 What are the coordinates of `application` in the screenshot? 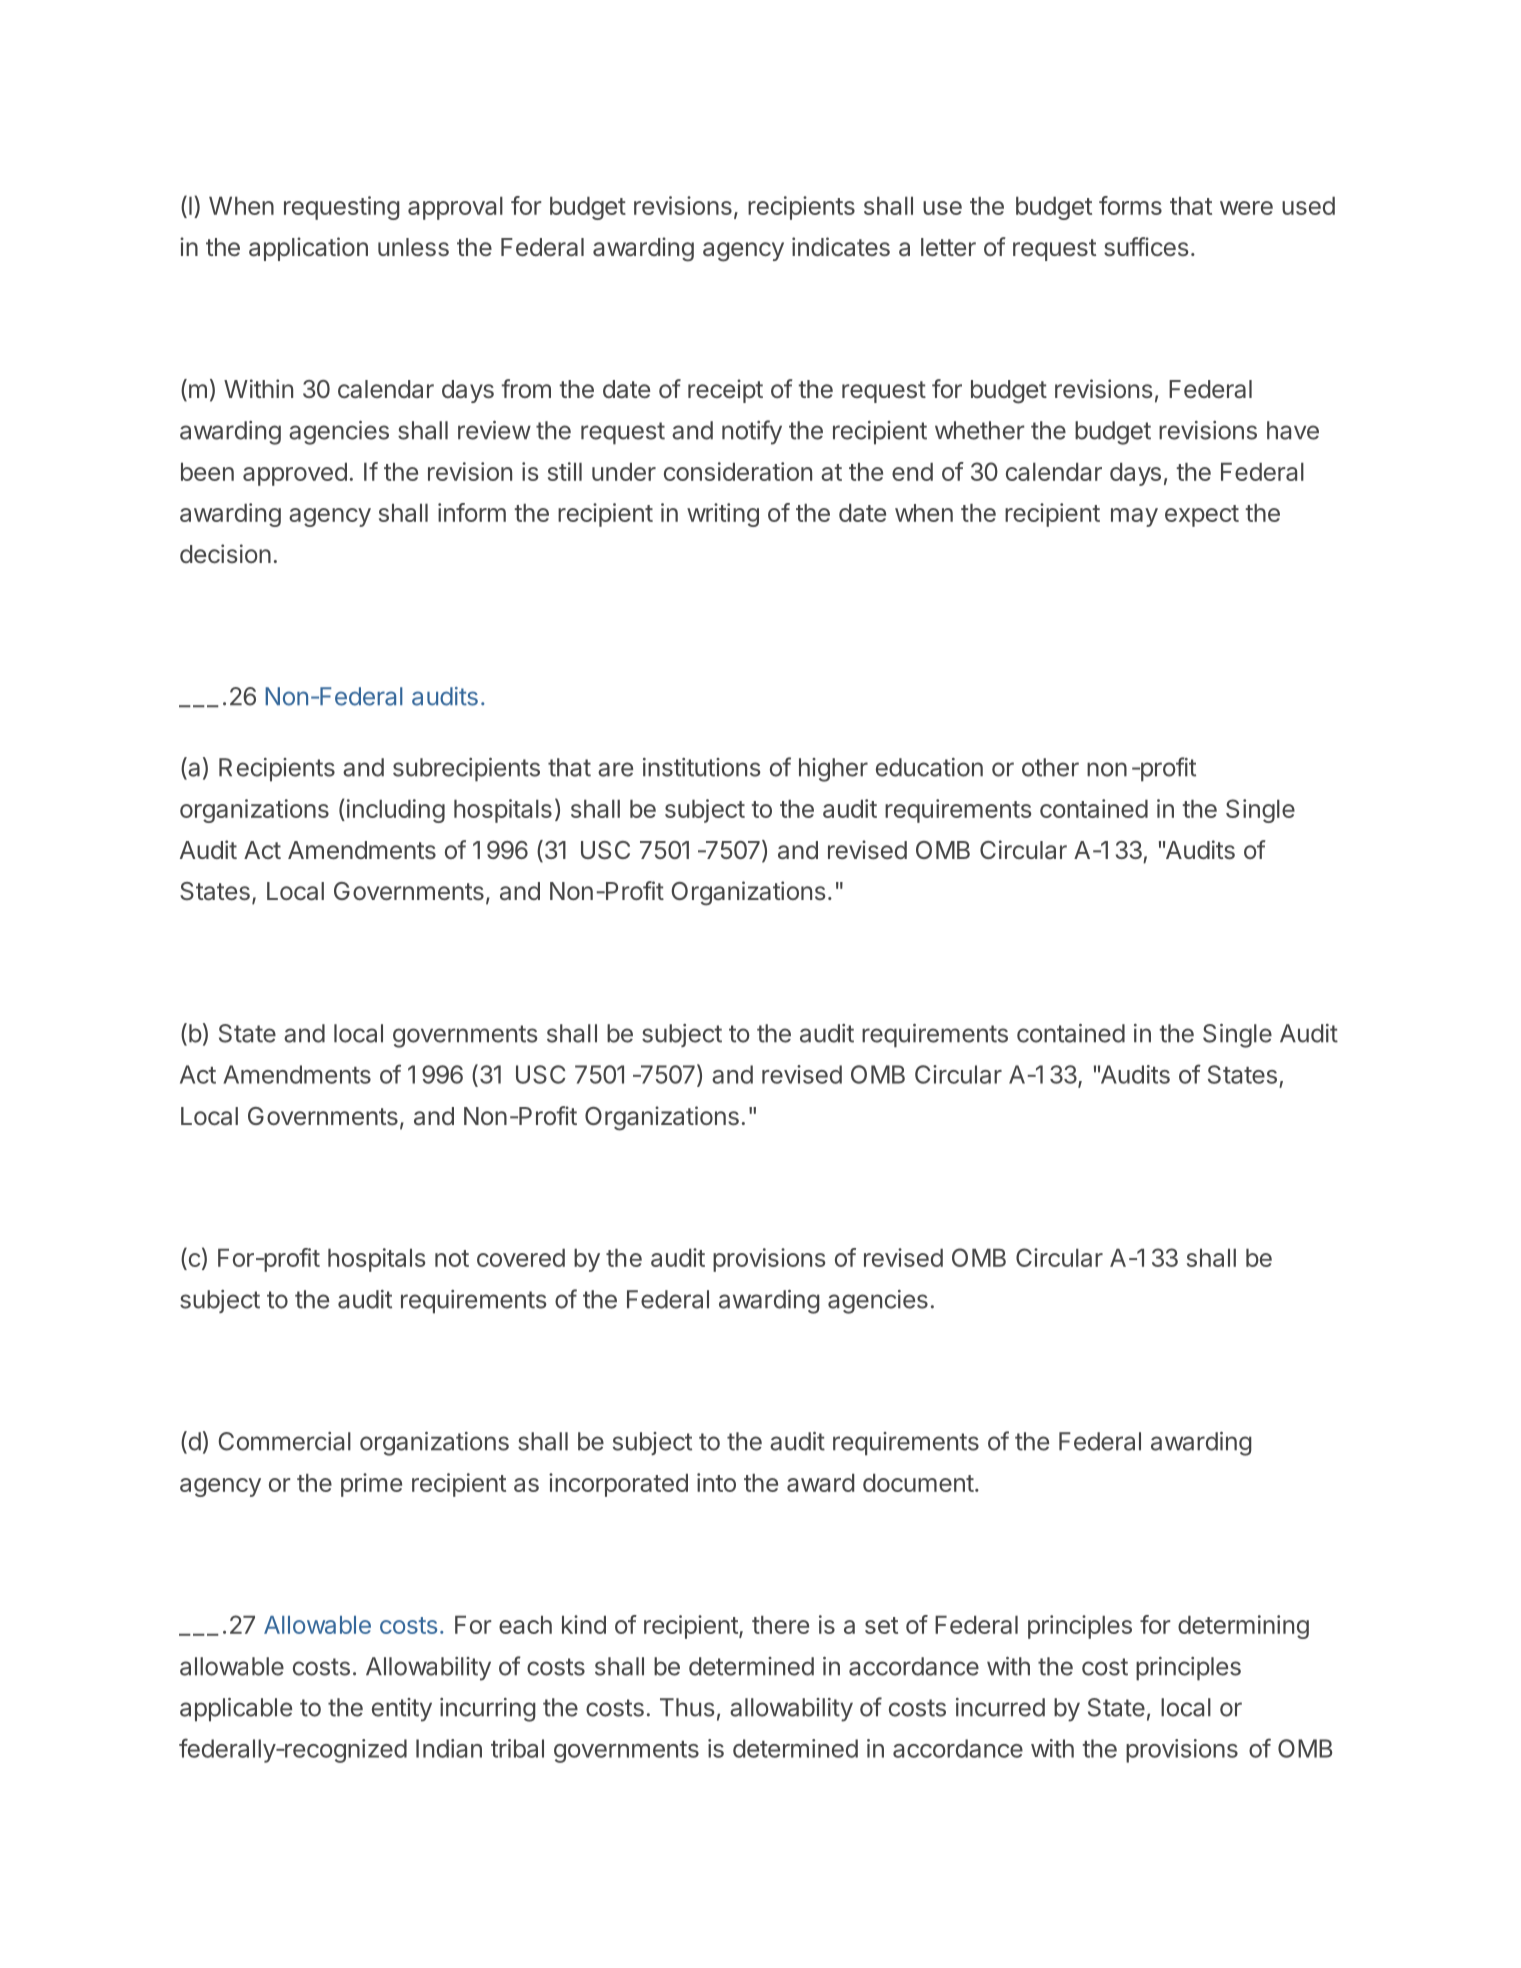 It's located at (308, 249).
